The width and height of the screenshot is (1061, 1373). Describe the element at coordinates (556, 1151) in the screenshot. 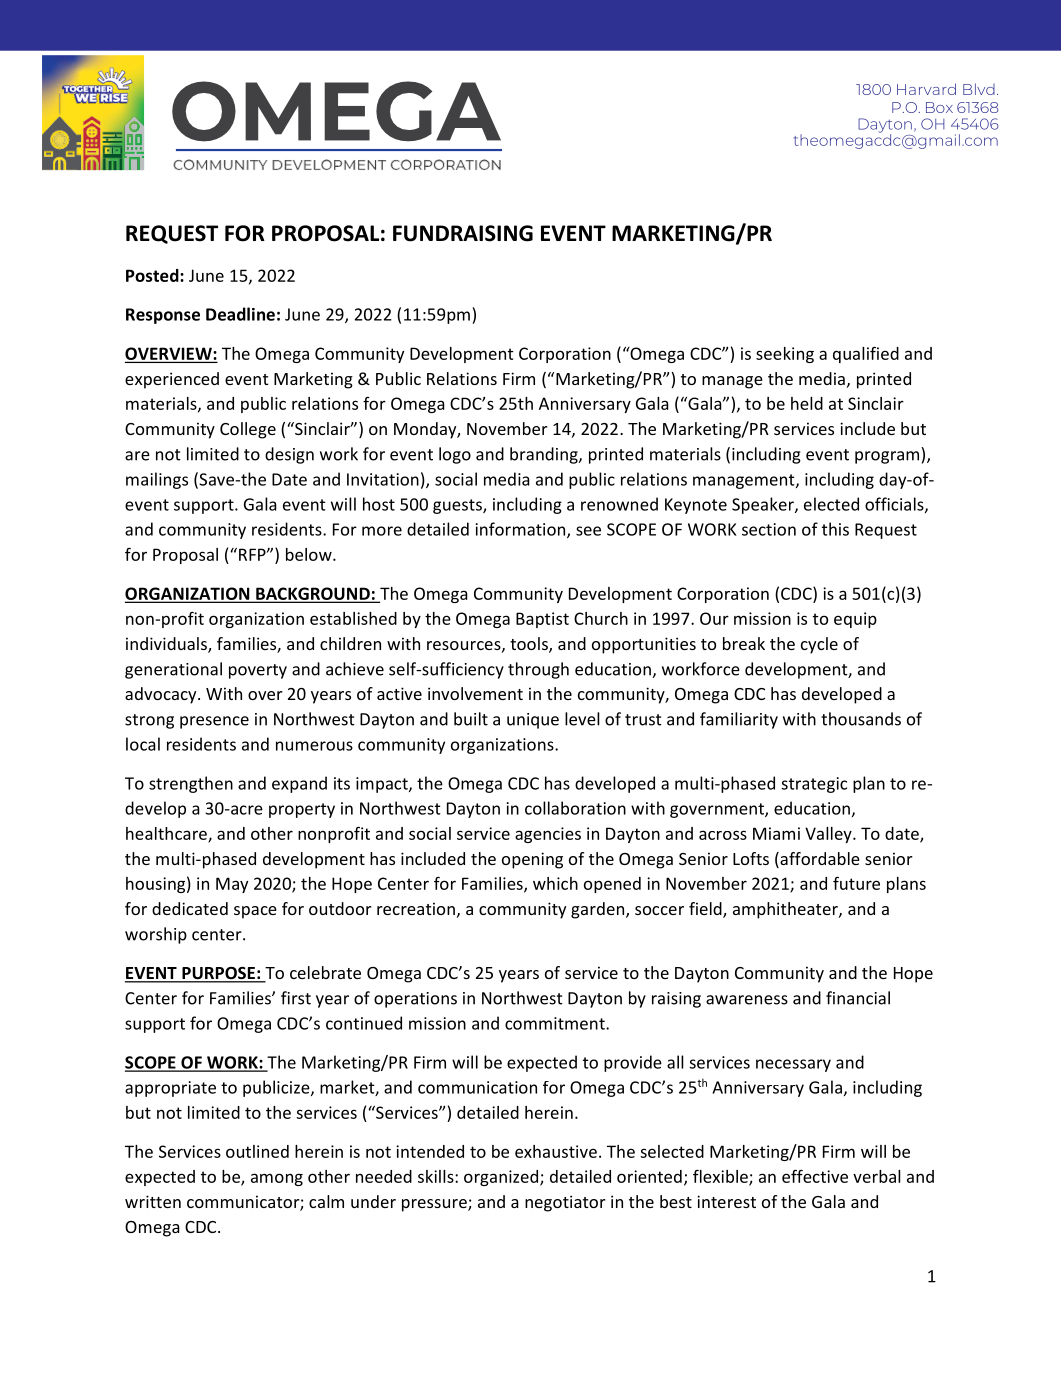

I see `exhaustive` at that location.
